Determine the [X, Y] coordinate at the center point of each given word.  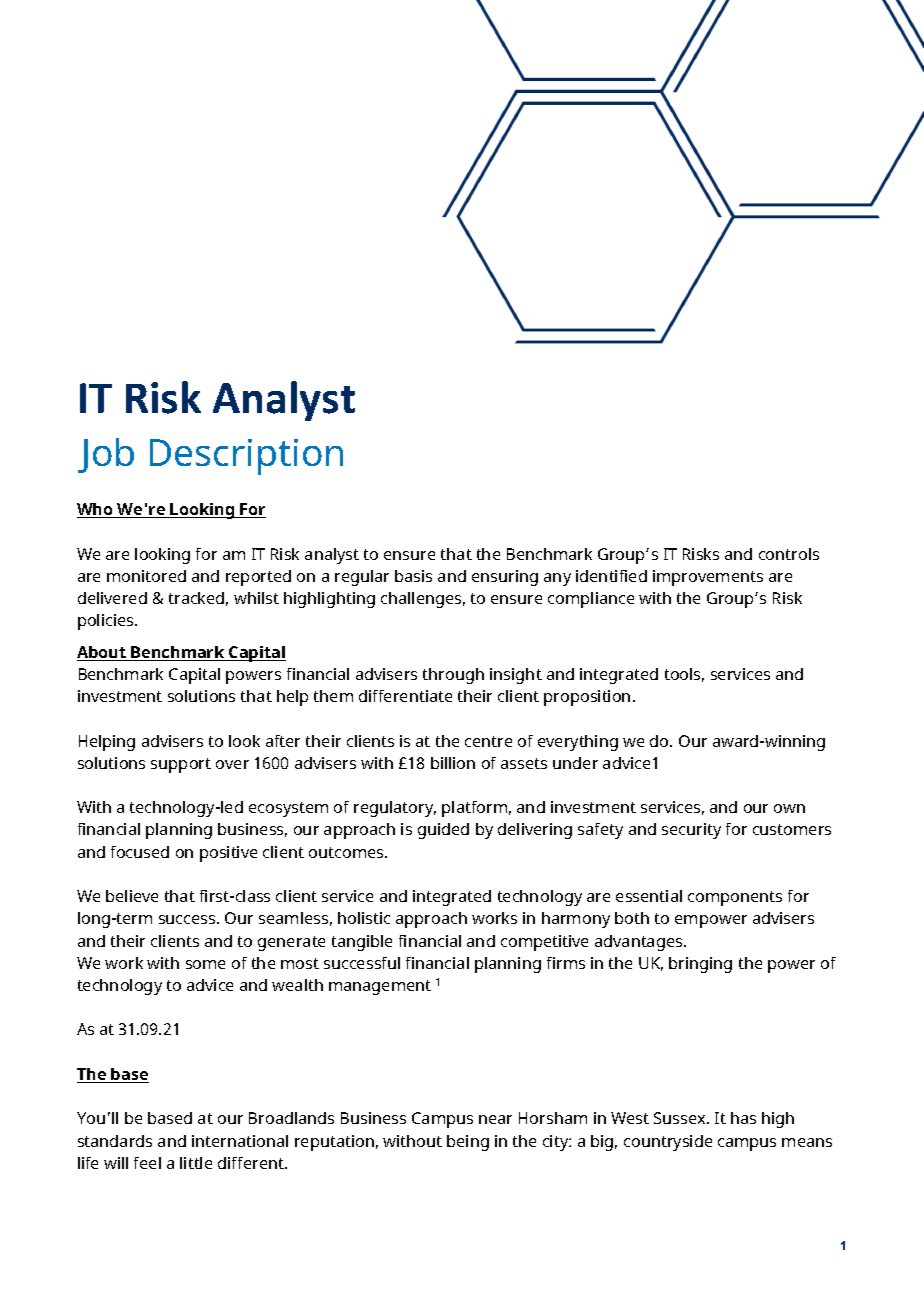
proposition [587, 698]
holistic [364, 918]
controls [789, 554]
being [468, 1143]
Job [106, 455]
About [102, 653]
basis [413, 576]
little [196, 1163]
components [735, 898]
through [453, 676]
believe [132, 896]
